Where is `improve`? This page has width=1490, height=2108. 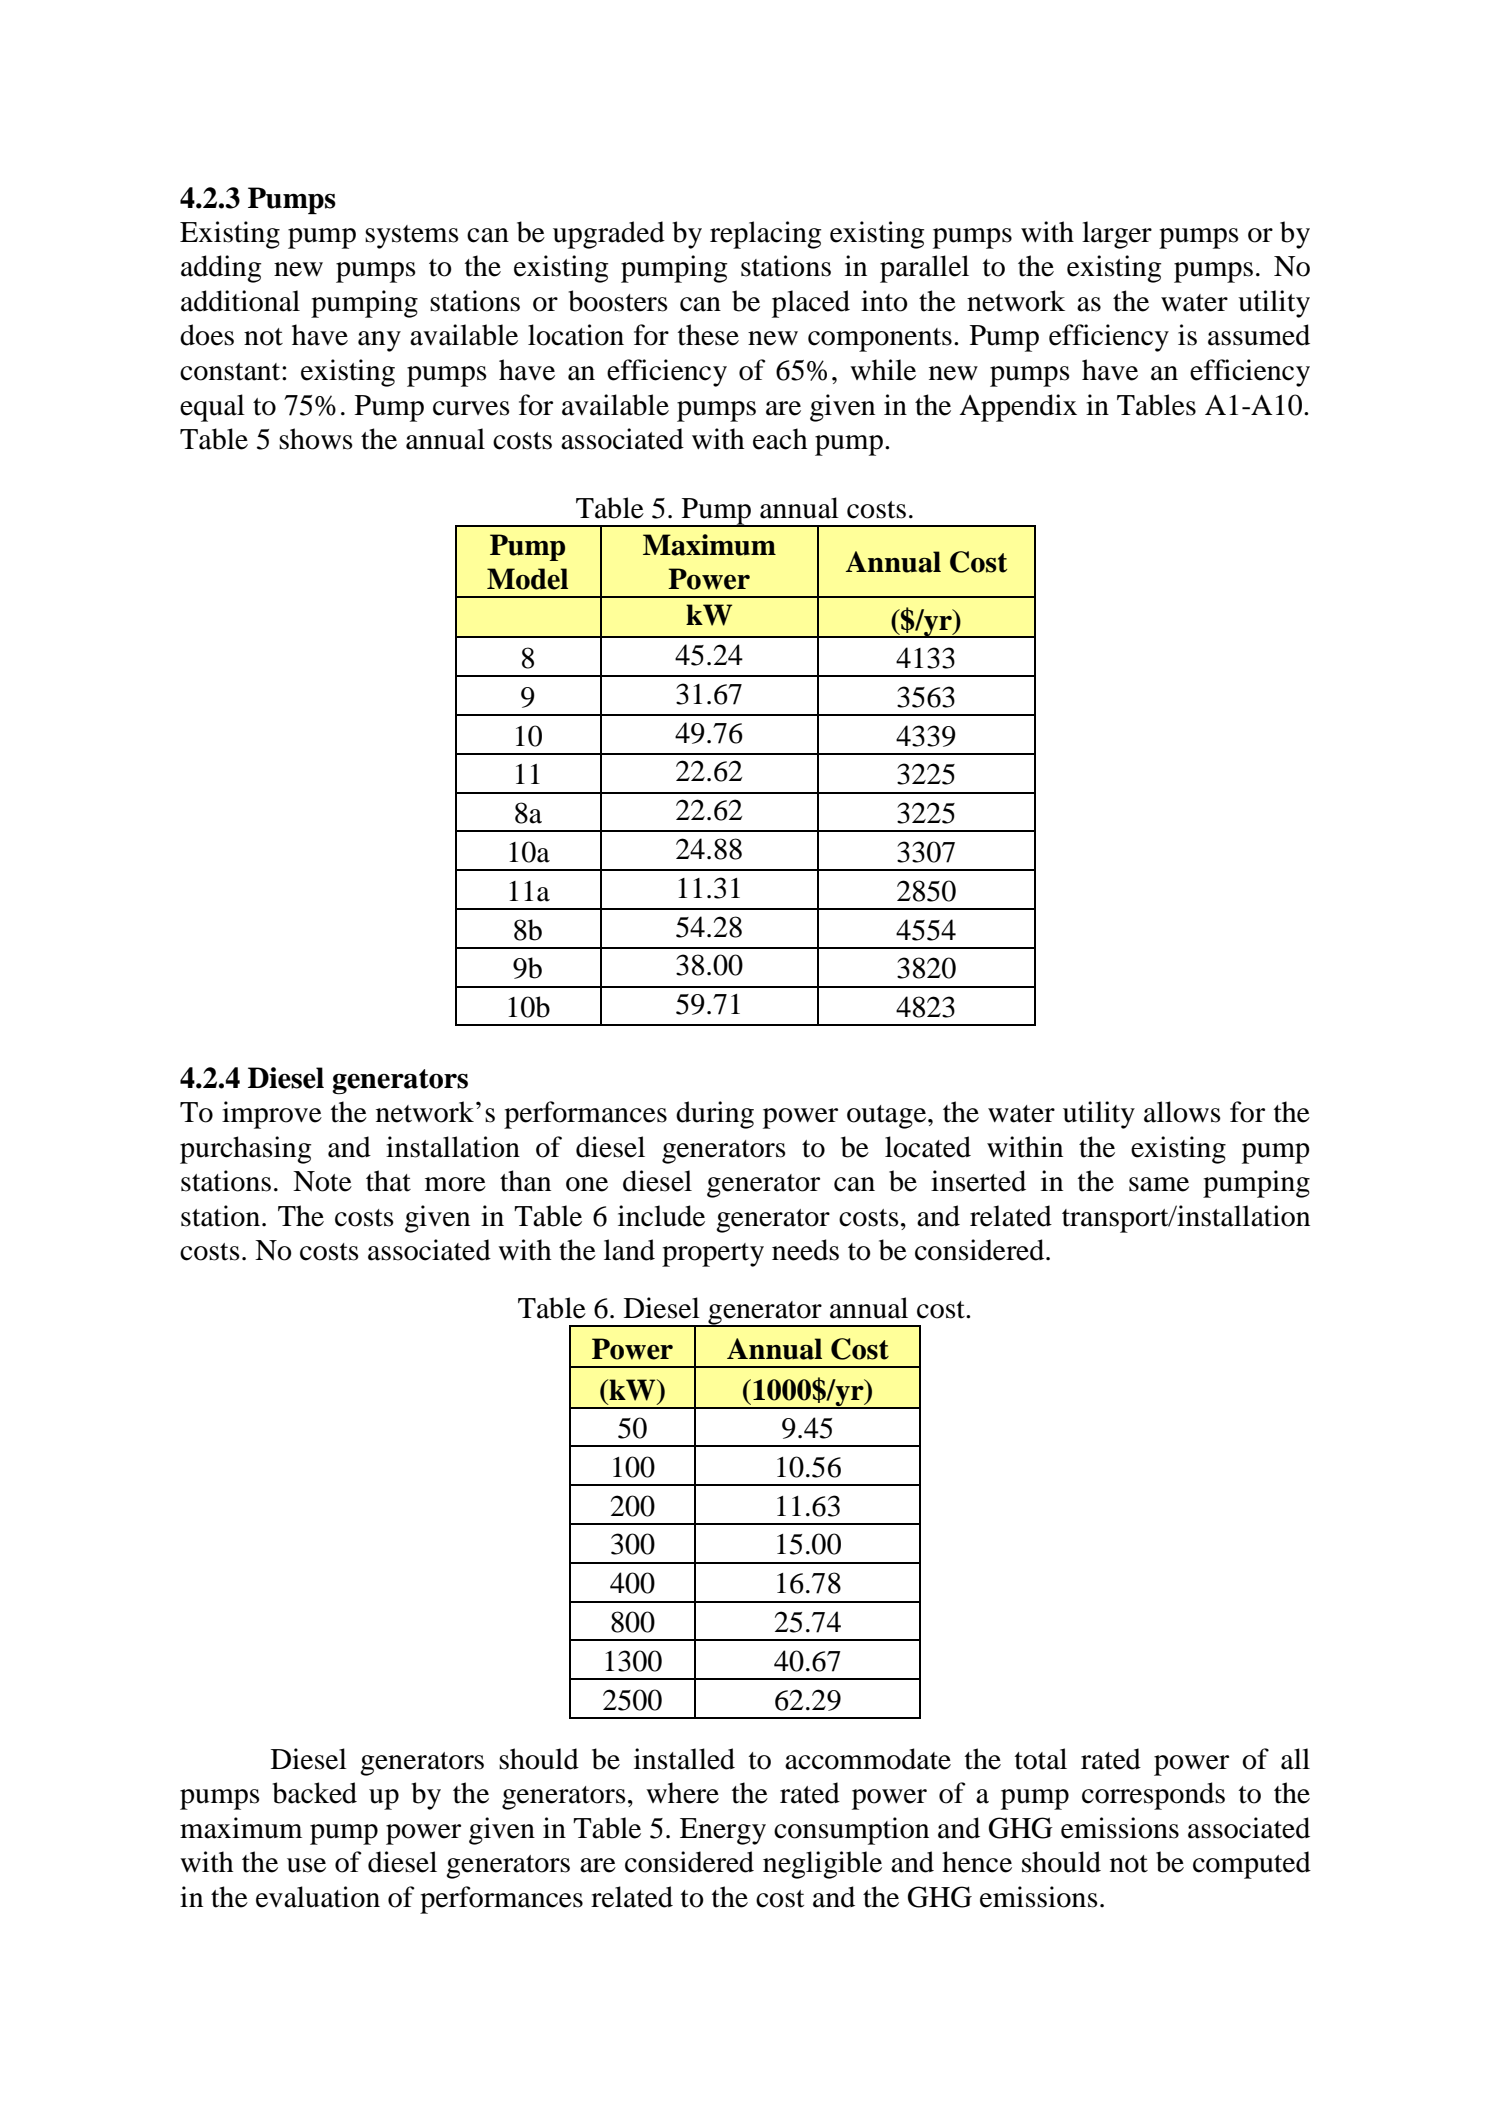 improve is located at coordinates (272, 1115).
